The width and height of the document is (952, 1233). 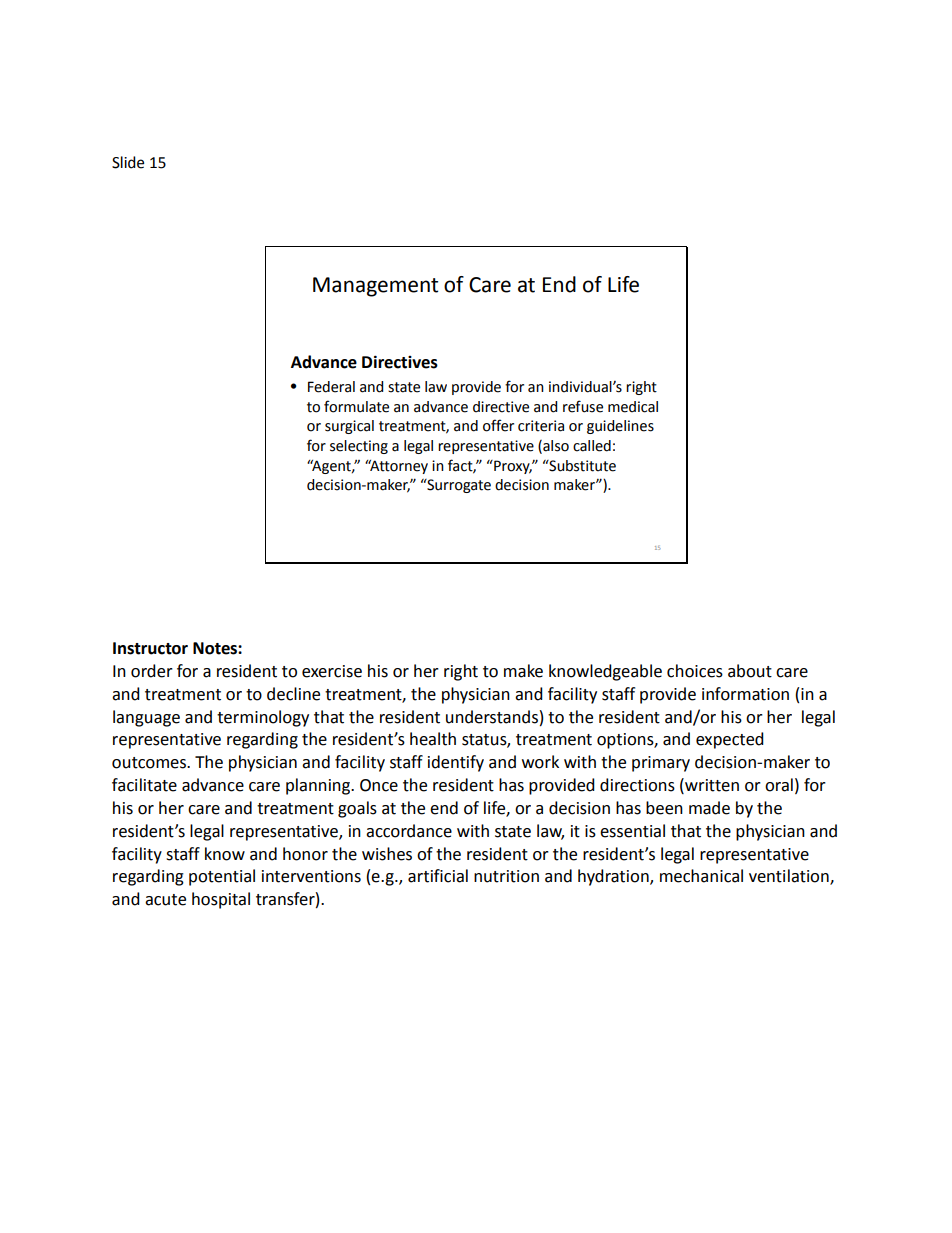 What do you see at coordinates (620, 427) in the document?
I see `guidelines` at bounding box center [620, 427].
